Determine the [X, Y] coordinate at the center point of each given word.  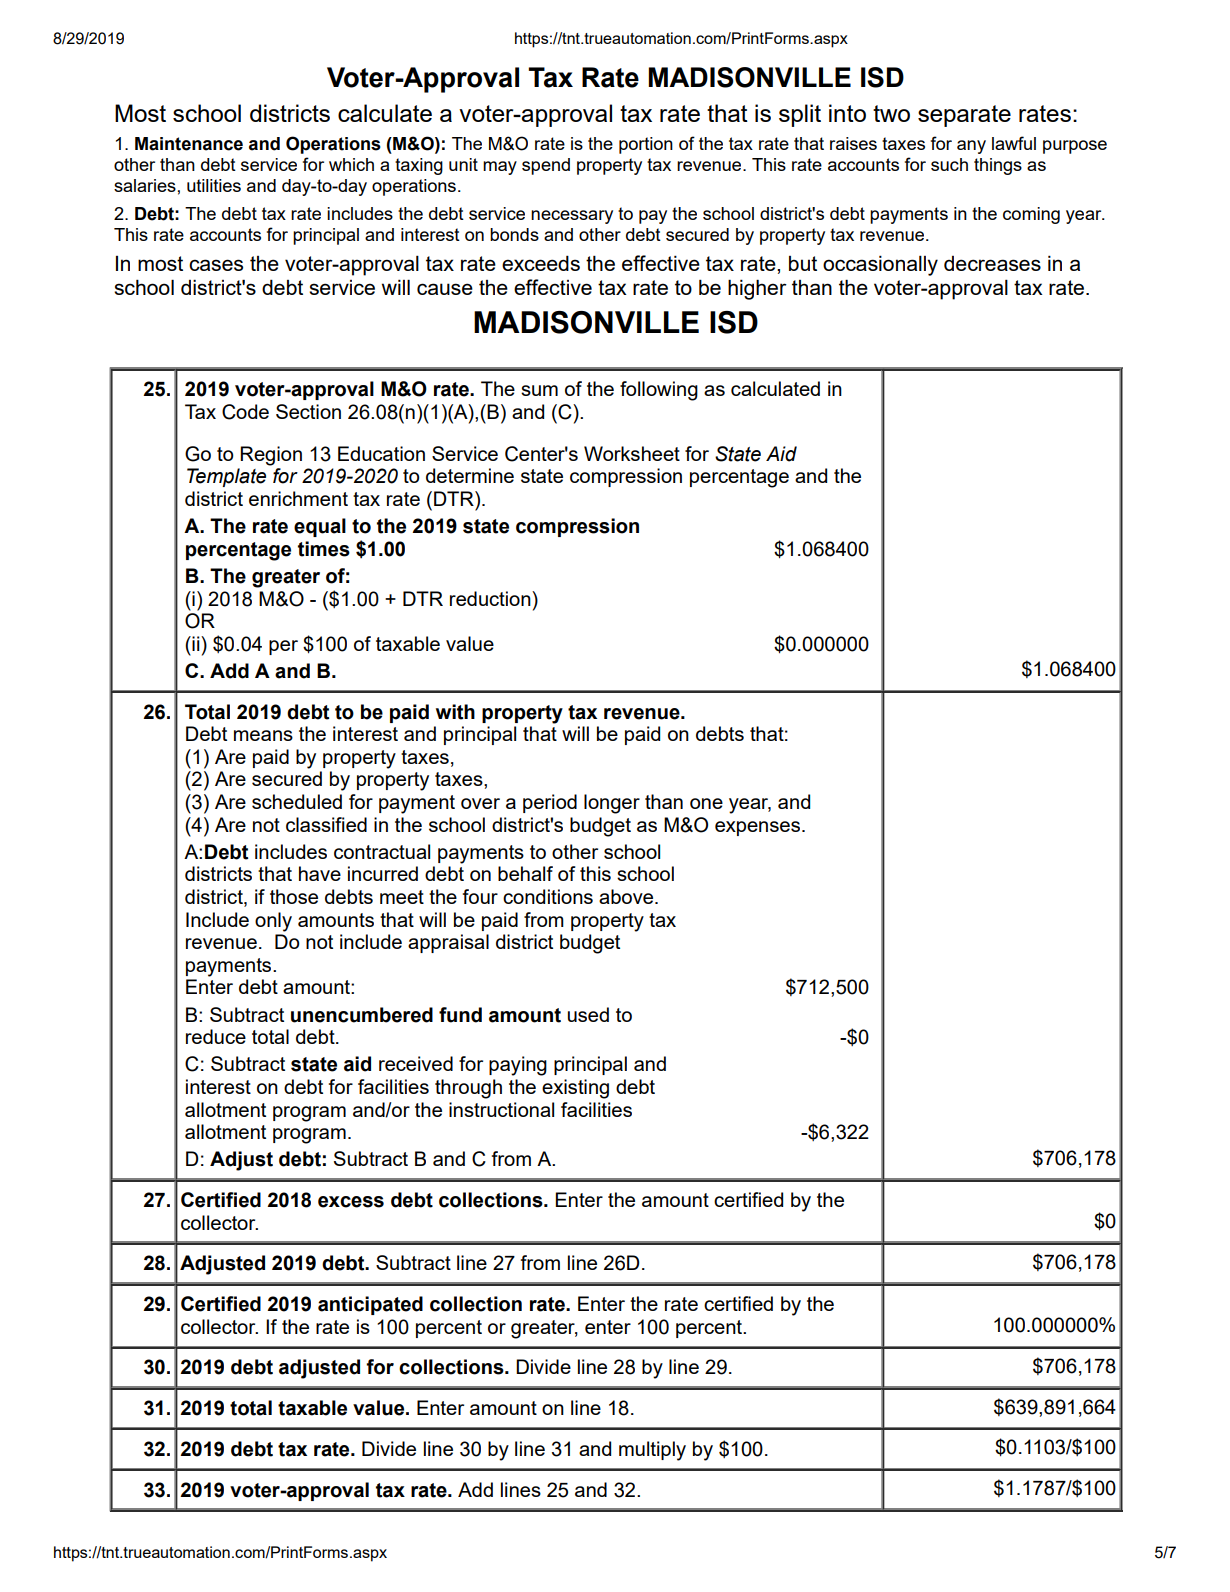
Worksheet [632, 453]
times [324, 549]
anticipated [370, 1305]
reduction [491, 598]
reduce [216, 1036]
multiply [652, 1451]
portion [646, 145]
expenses [757, 828]
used [588, 1014]
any [971, 147]
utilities [214, 185]
